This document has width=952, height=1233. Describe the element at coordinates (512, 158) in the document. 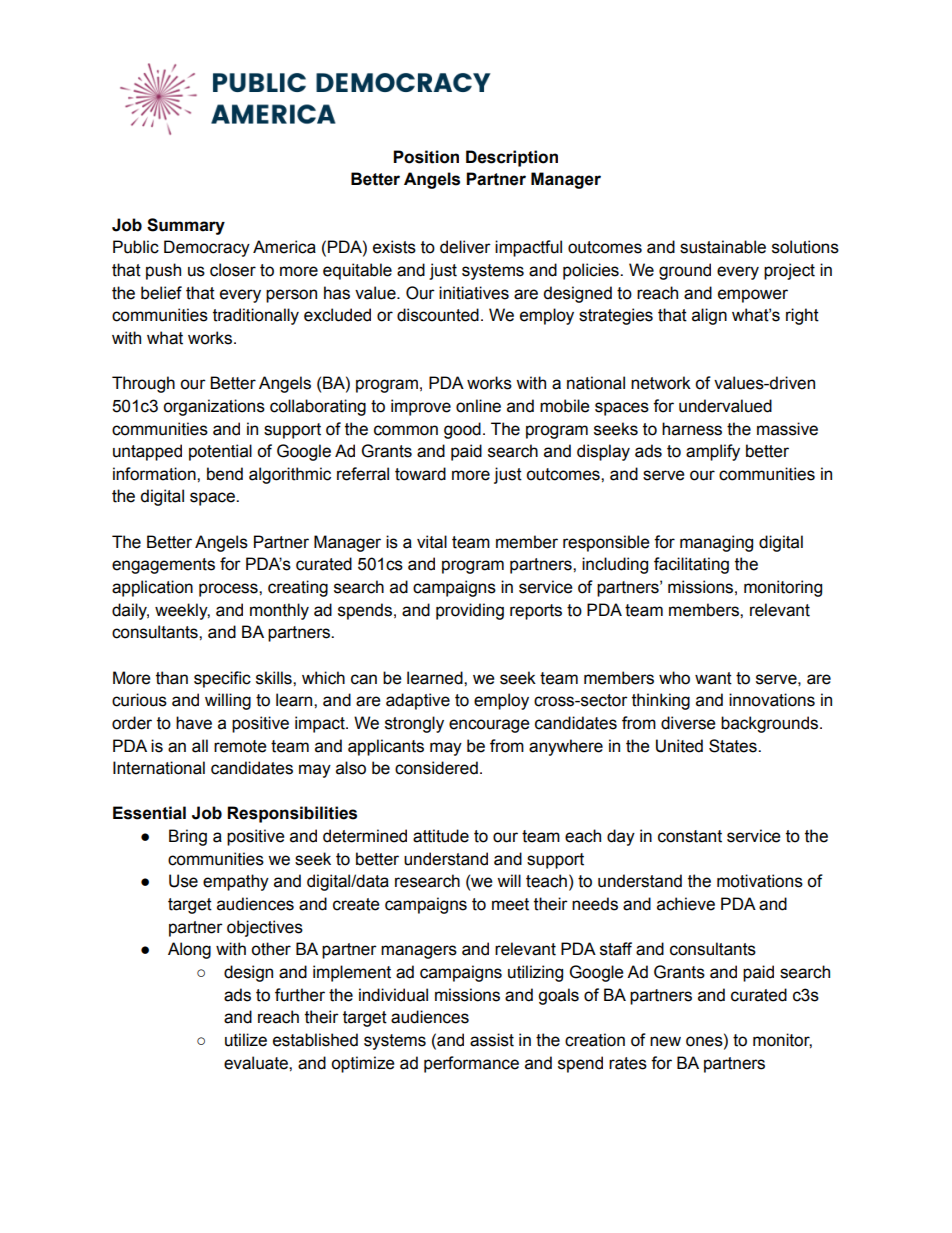

I see `Description` at that location.
